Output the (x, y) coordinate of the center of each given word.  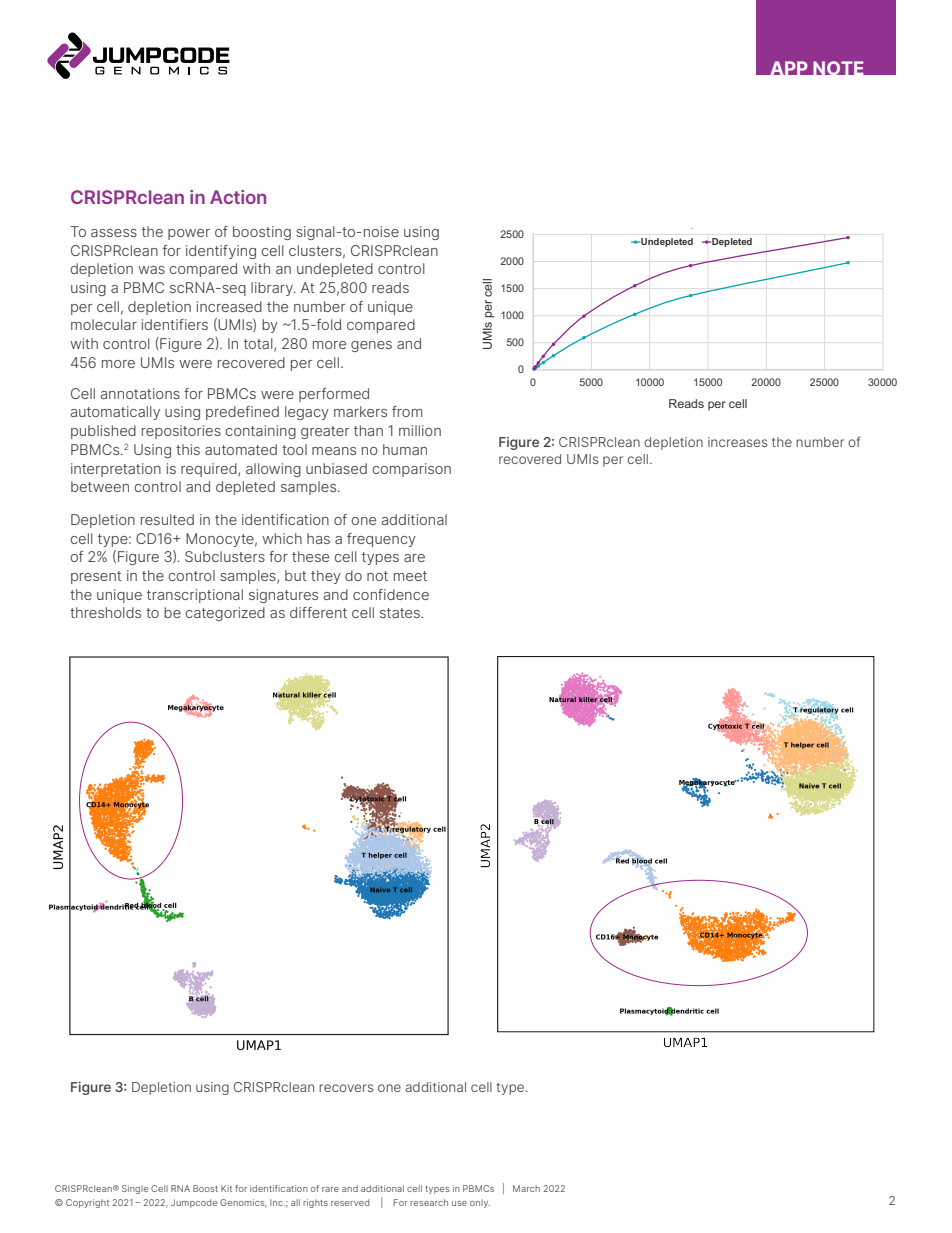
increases (737, 442)
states (401, 613)
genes (371, 346)
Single (135, 1189)
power (189, 234)
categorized (225, 614)
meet (410, 576)
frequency (381, 540)
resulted (167, 519)
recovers (346, 1088)
